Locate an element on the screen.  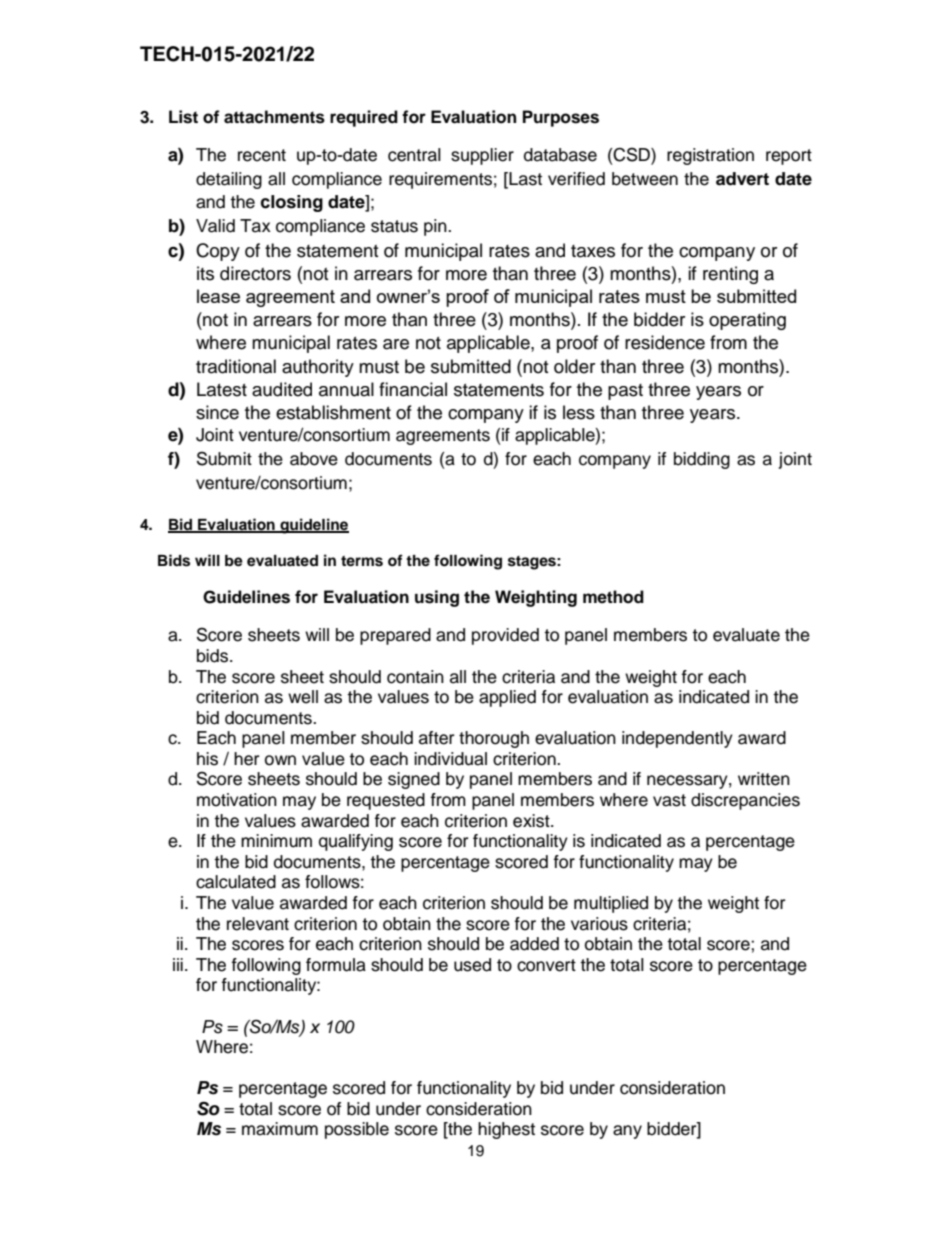
supplier is located at coordinates (482, 156).
